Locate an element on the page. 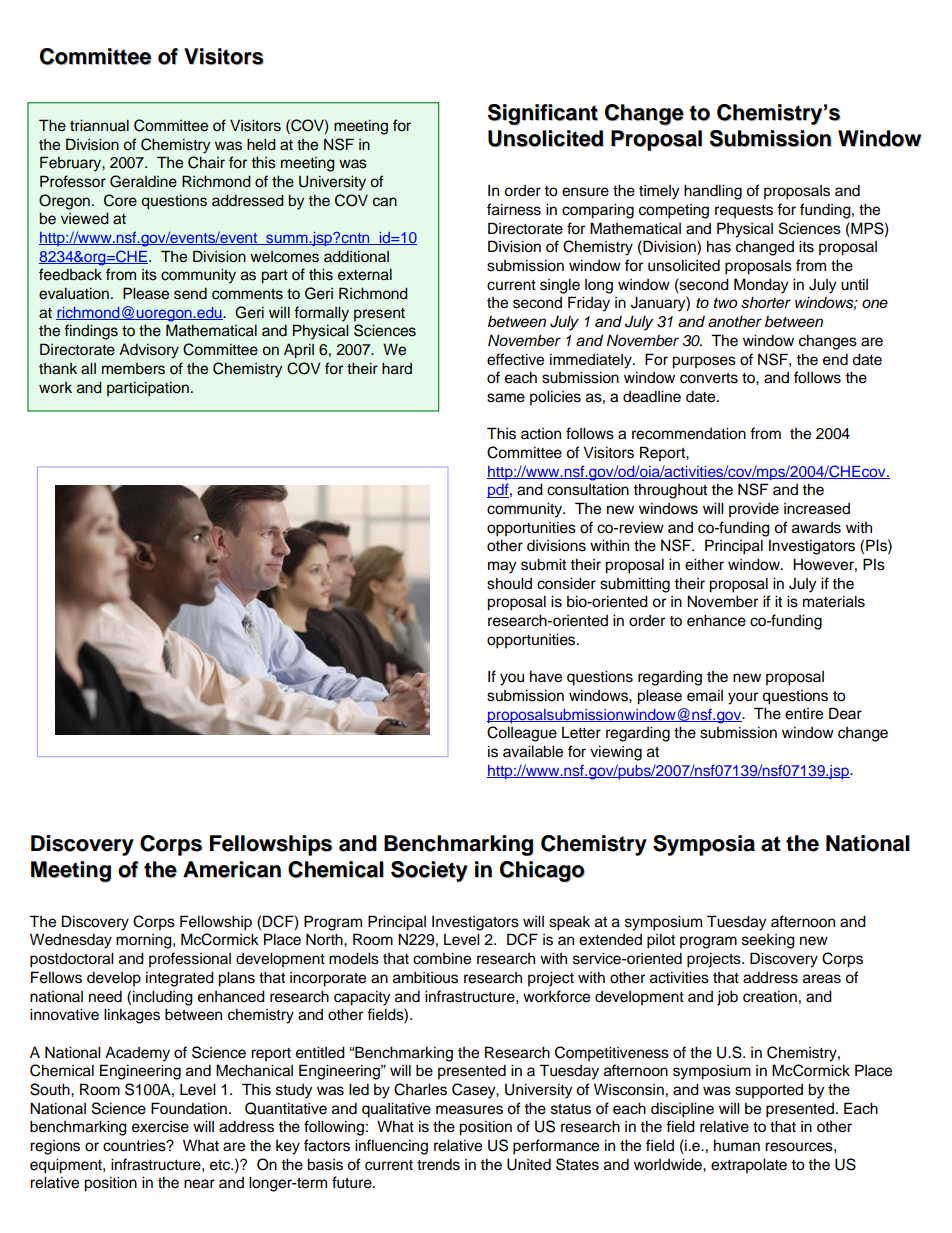 The image size is (952, 1233). effective is located at coordinates (515, 359).
